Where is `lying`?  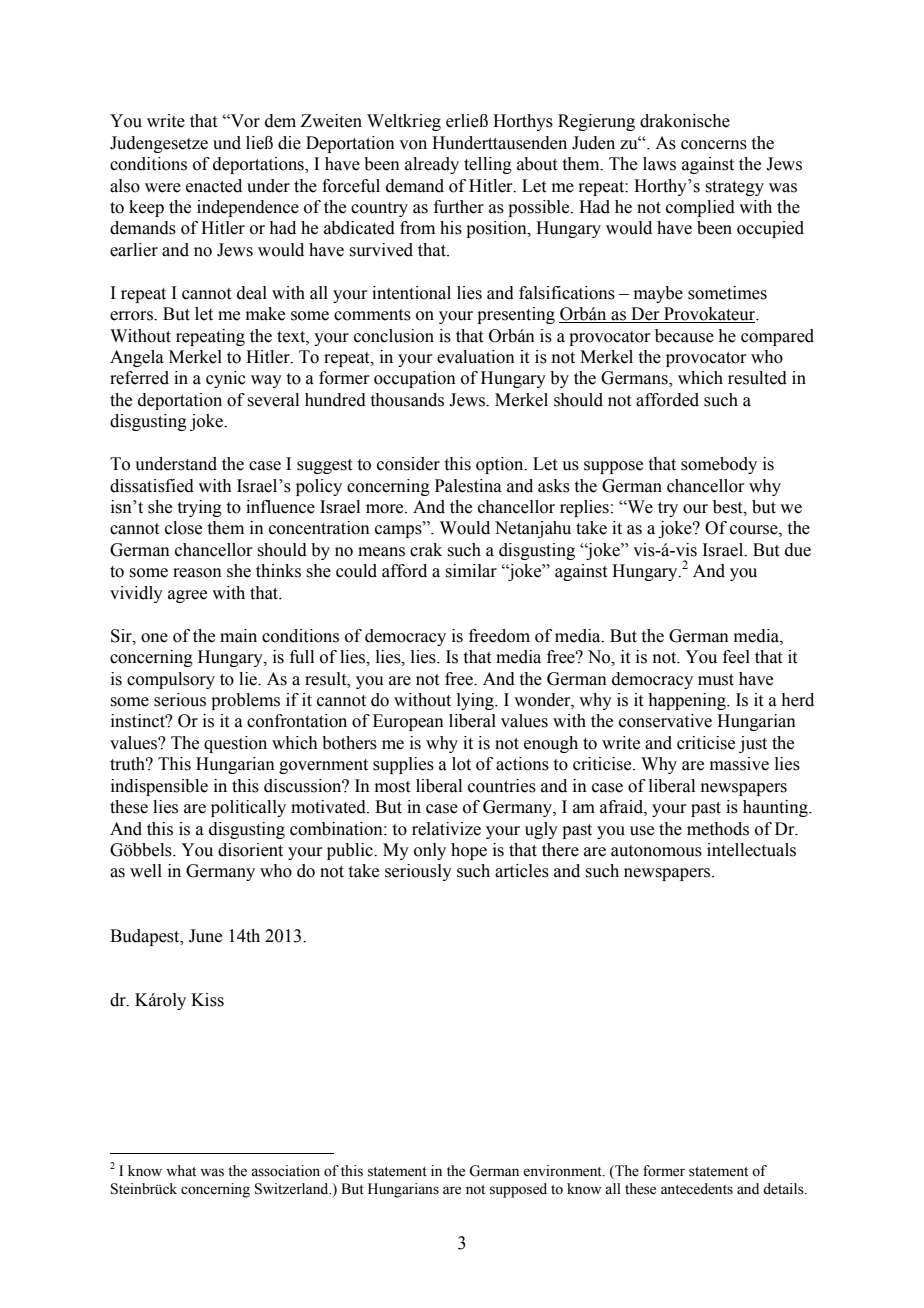 lying is located at coordinates (476, 701).
